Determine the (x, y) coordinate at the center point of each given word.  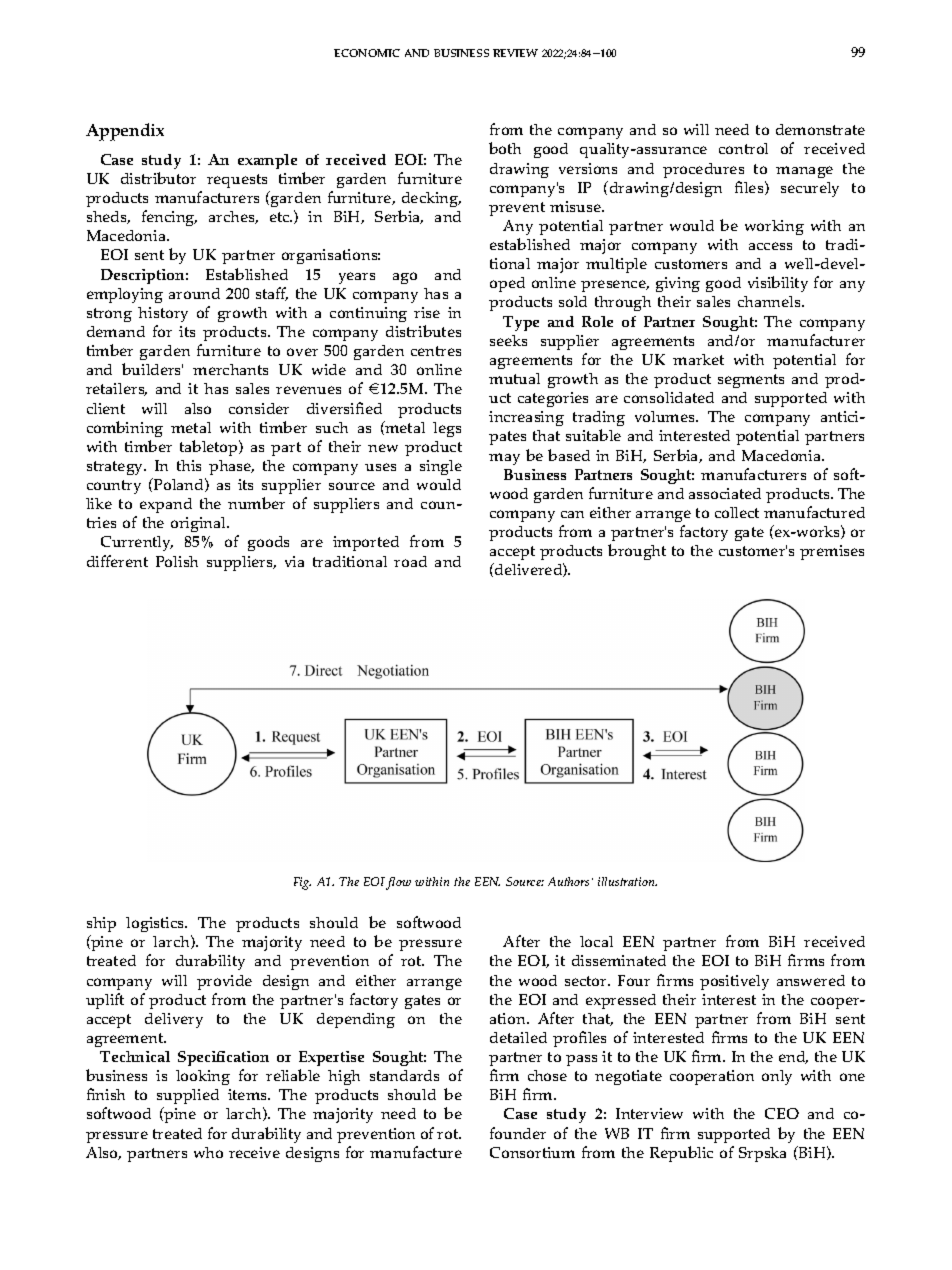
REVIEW (515, 53)
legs (447, 429)
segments (751, 381)
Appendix (125, 132)
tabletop (210, 448)
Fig (302, 883)
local (596, 941)
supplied (188, 1098)
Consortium (532, 1152)
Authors (570, 881)
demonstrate (820, 129)
